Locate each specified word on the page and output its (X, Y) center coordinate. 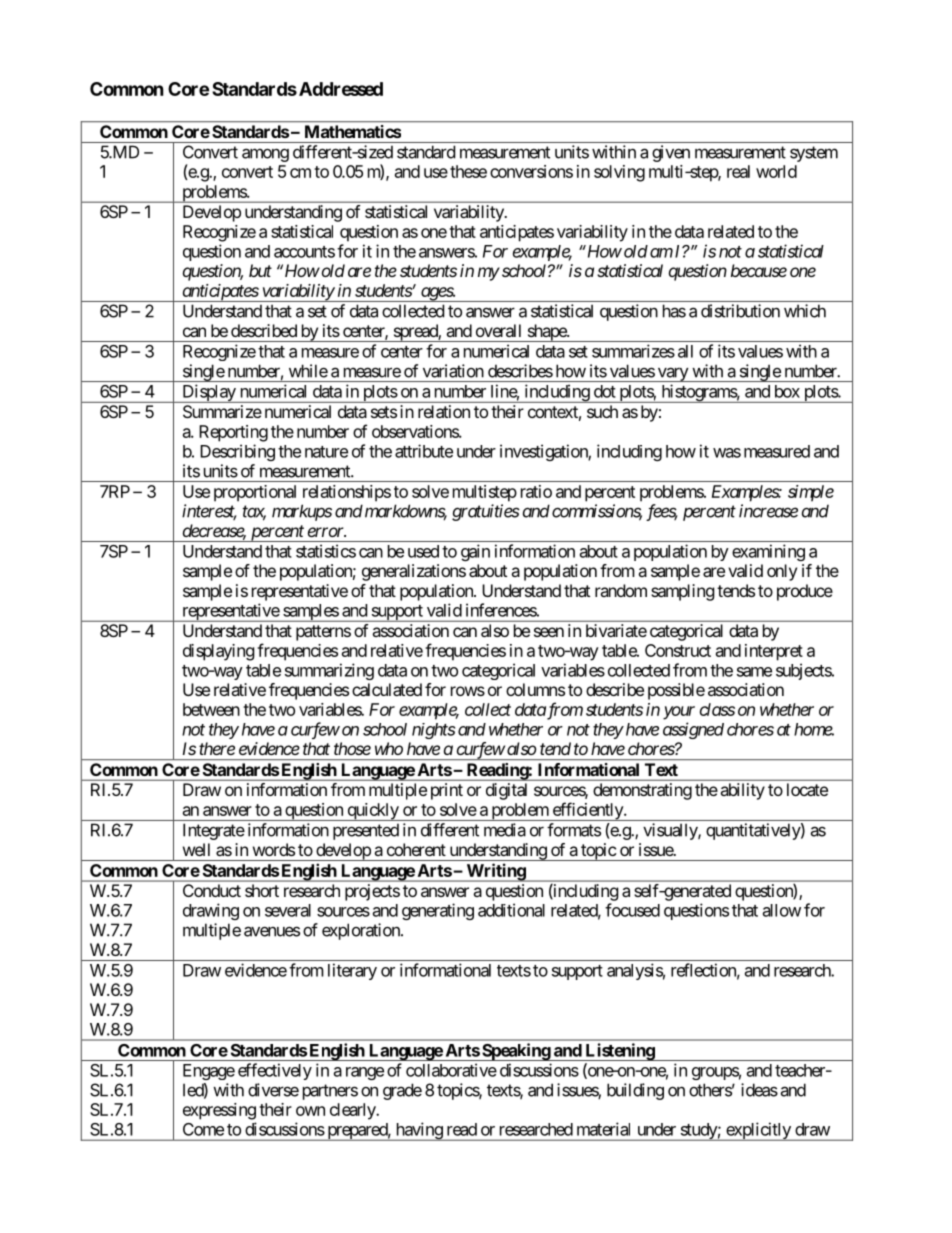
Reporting (233, 433)
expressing (219, 1111)
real (738, 171)
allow (782, 910)
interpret (774, 652)
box (787, 391)
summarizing (329, 671)
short (262, 890)
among (265, 155)
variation (453, 371)
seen (549, 632)
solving (619, 173)
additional (511, 910)
